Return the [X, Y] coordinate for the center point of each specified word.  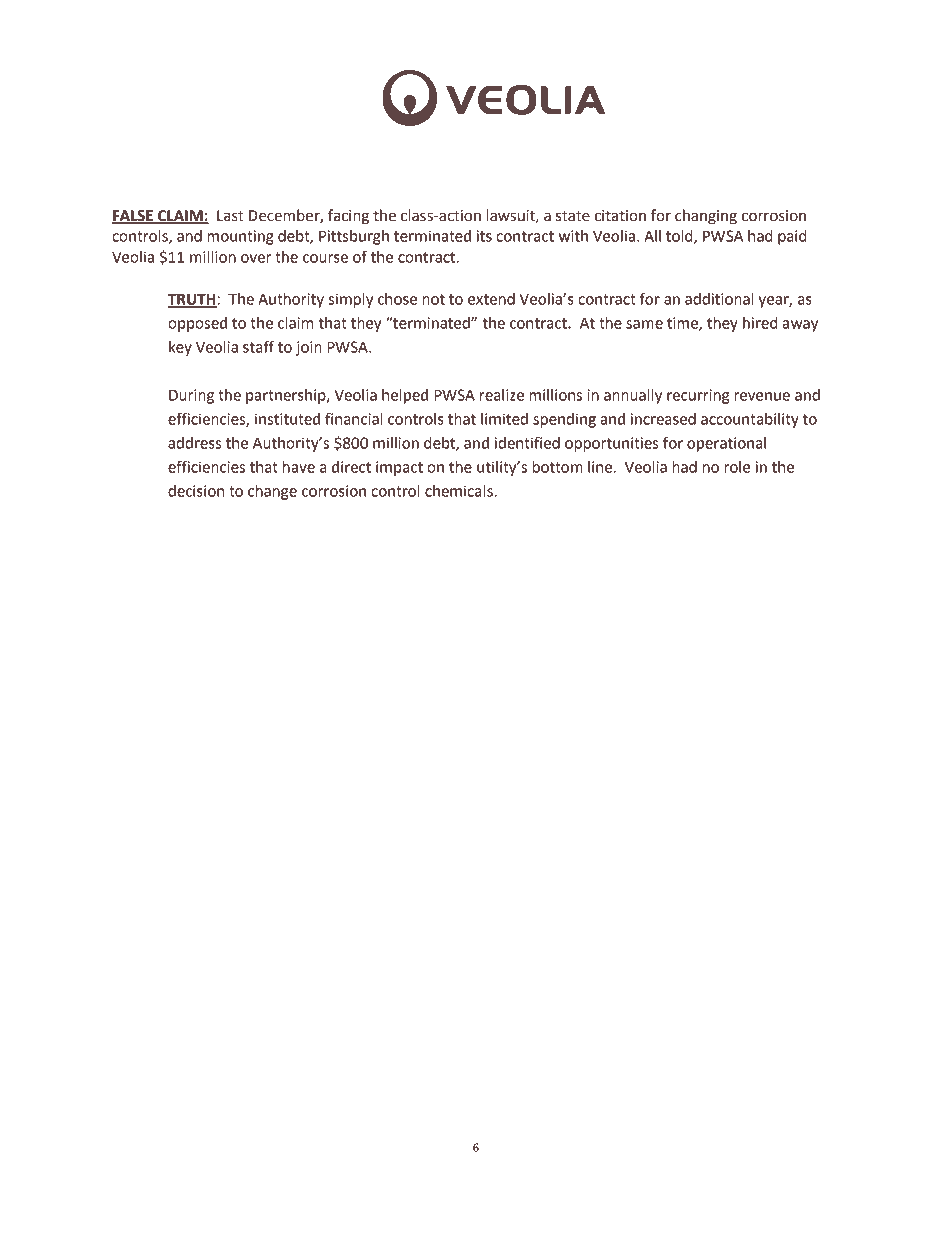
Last [230, 216]
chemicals [460, 491]
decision [196, 491]
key [180, 348]
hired [760, 323]
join [309, 348]
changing [706, 217]
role [737, 467]
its [484, 236]
